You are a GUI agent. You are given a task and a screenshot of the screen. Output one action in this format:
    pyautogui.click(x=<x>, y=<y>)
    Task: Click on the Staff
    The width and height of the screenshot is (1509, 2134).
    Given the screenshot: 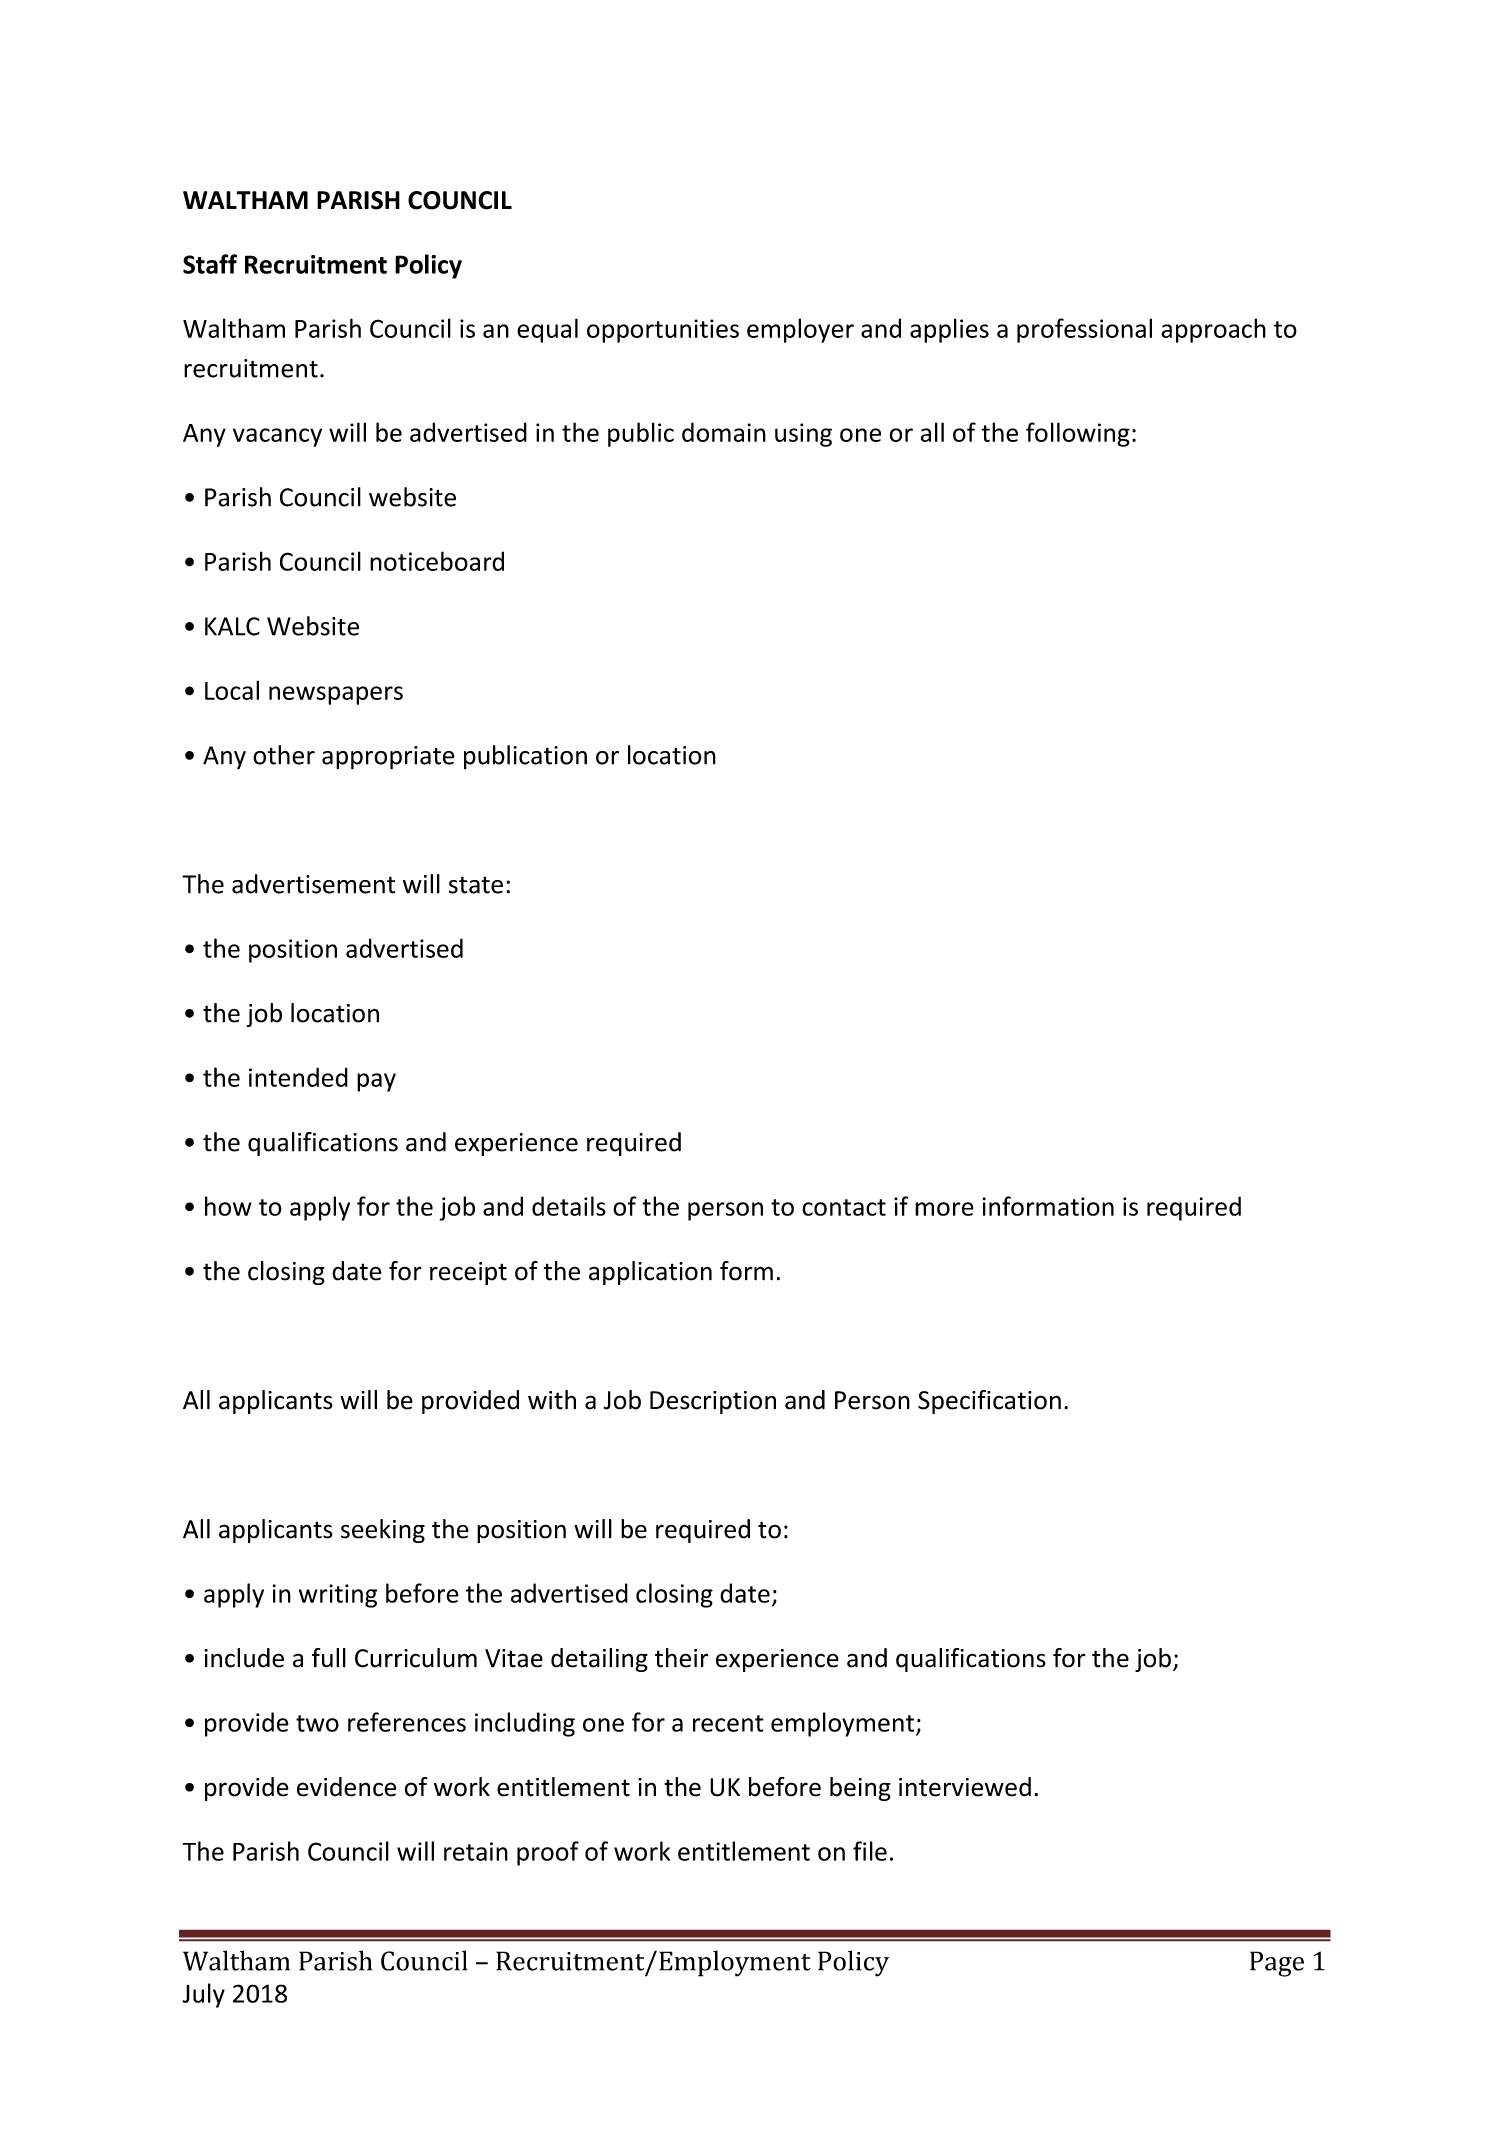 What is the action you would take?
    pyautogui.click(x=210, y=264)
